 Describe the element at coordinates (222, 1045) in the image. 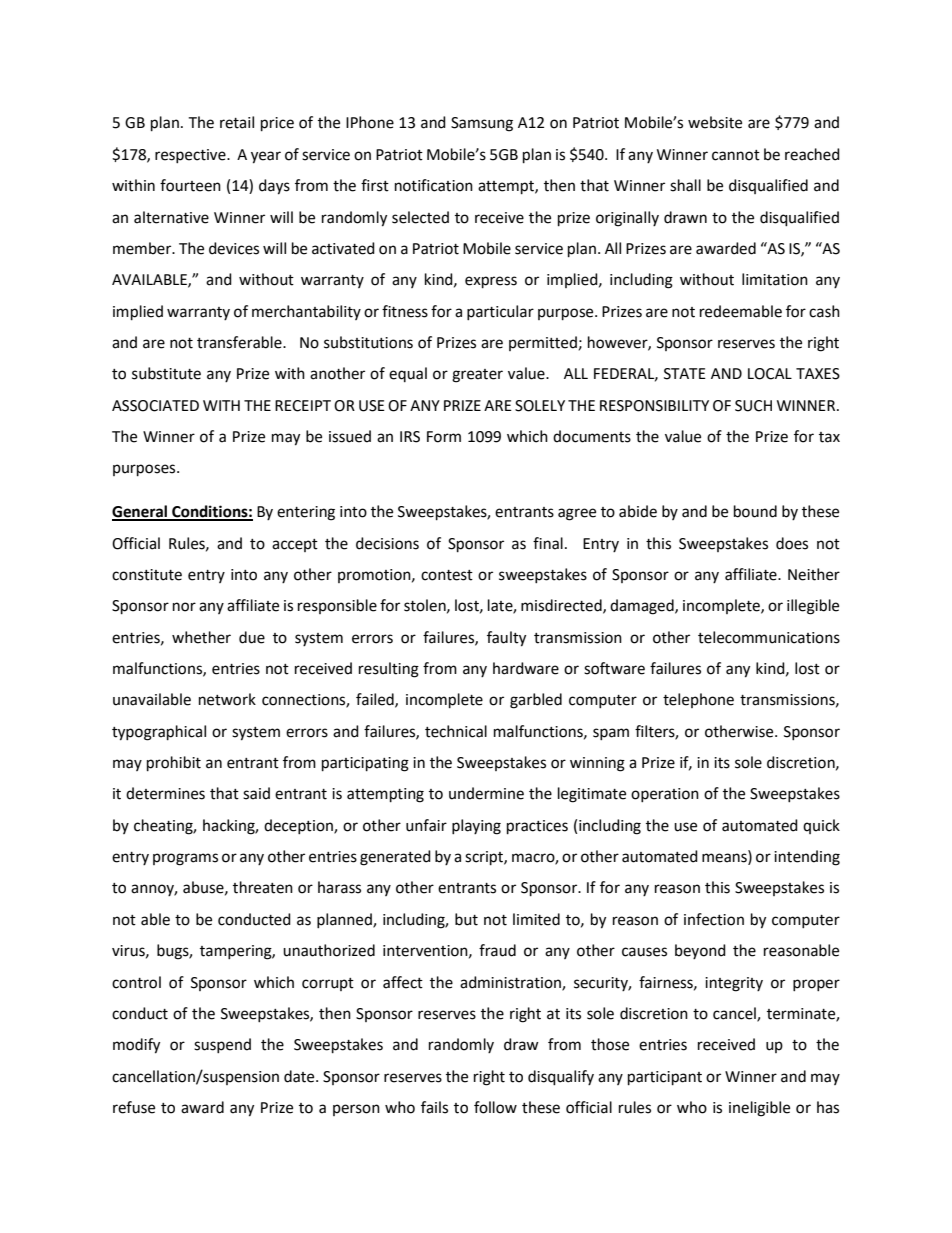

I see `suspend` at that location.
